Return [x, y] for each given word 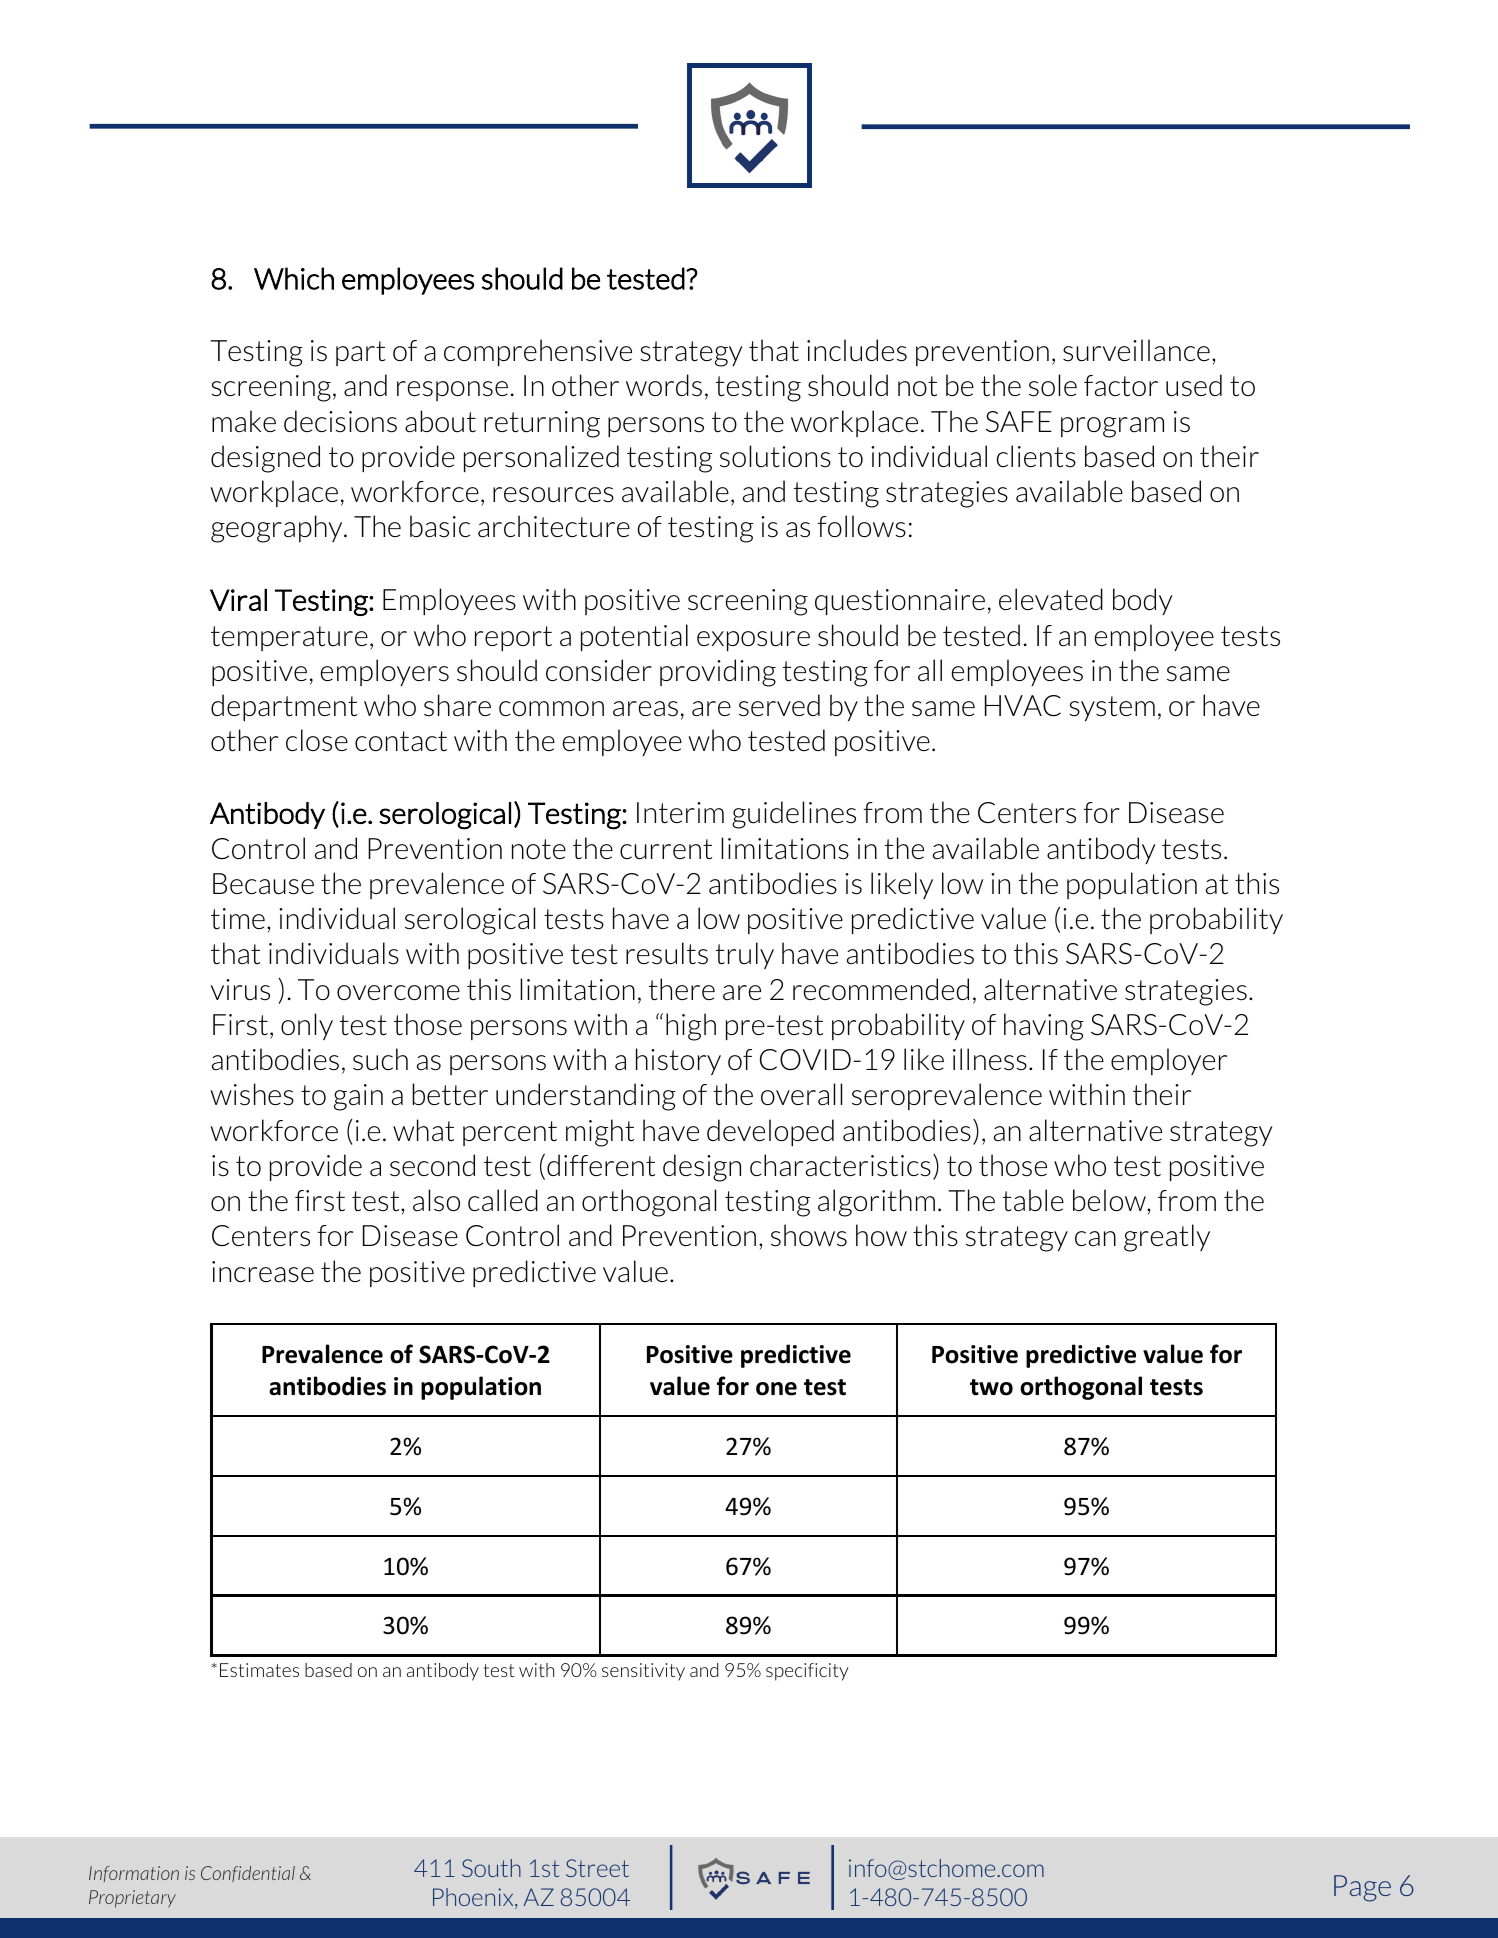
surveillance [1136, 350]
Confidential [248, 1874]
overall [801, 1094]
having [1044, 1027]
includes [857, 350]
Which [294, 278]
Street [597, 1868]
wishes [252, 1094]
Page [1362, 1888]
